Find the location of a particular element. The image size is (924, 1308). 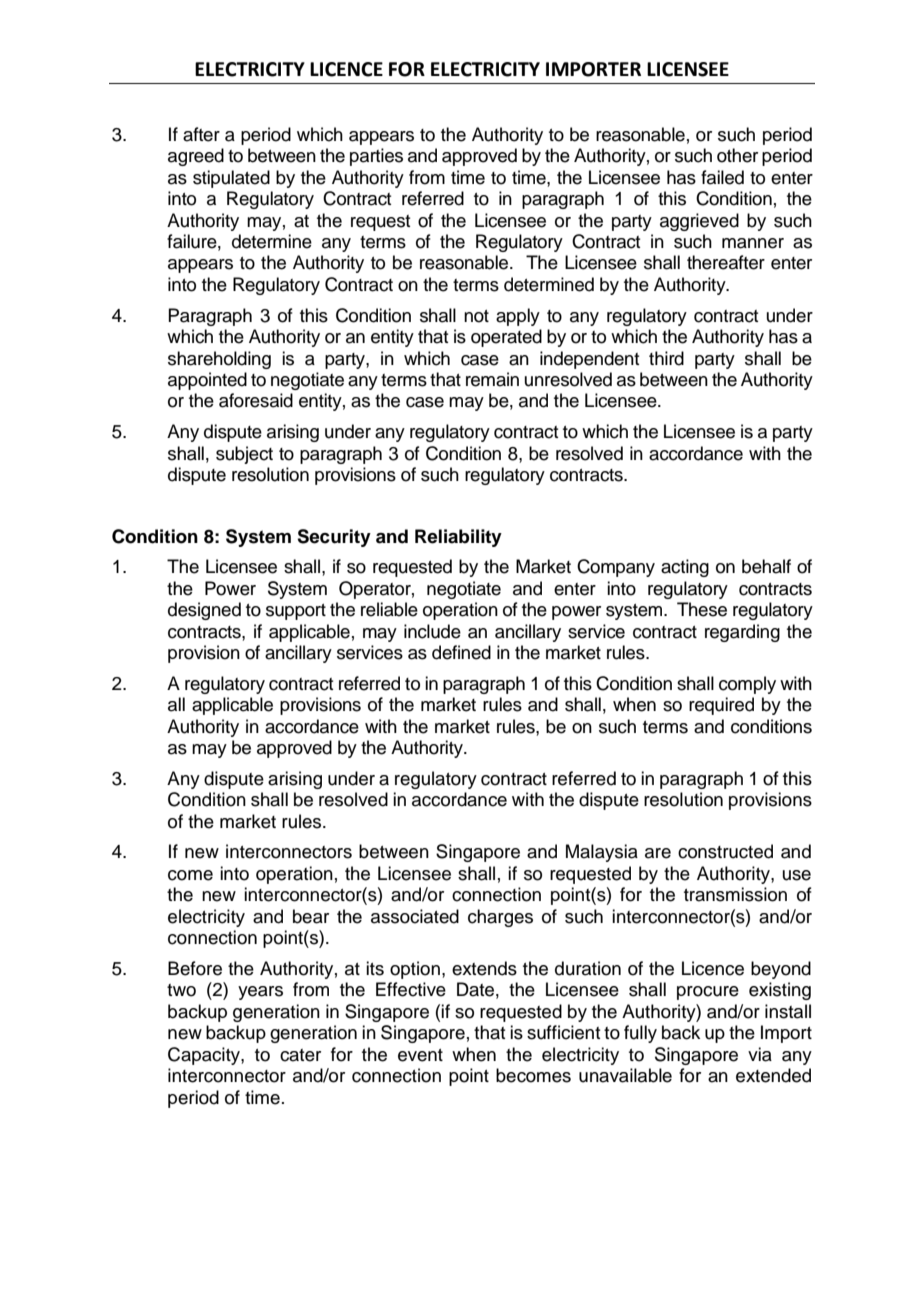

These is located at coordinates (702, 609).
